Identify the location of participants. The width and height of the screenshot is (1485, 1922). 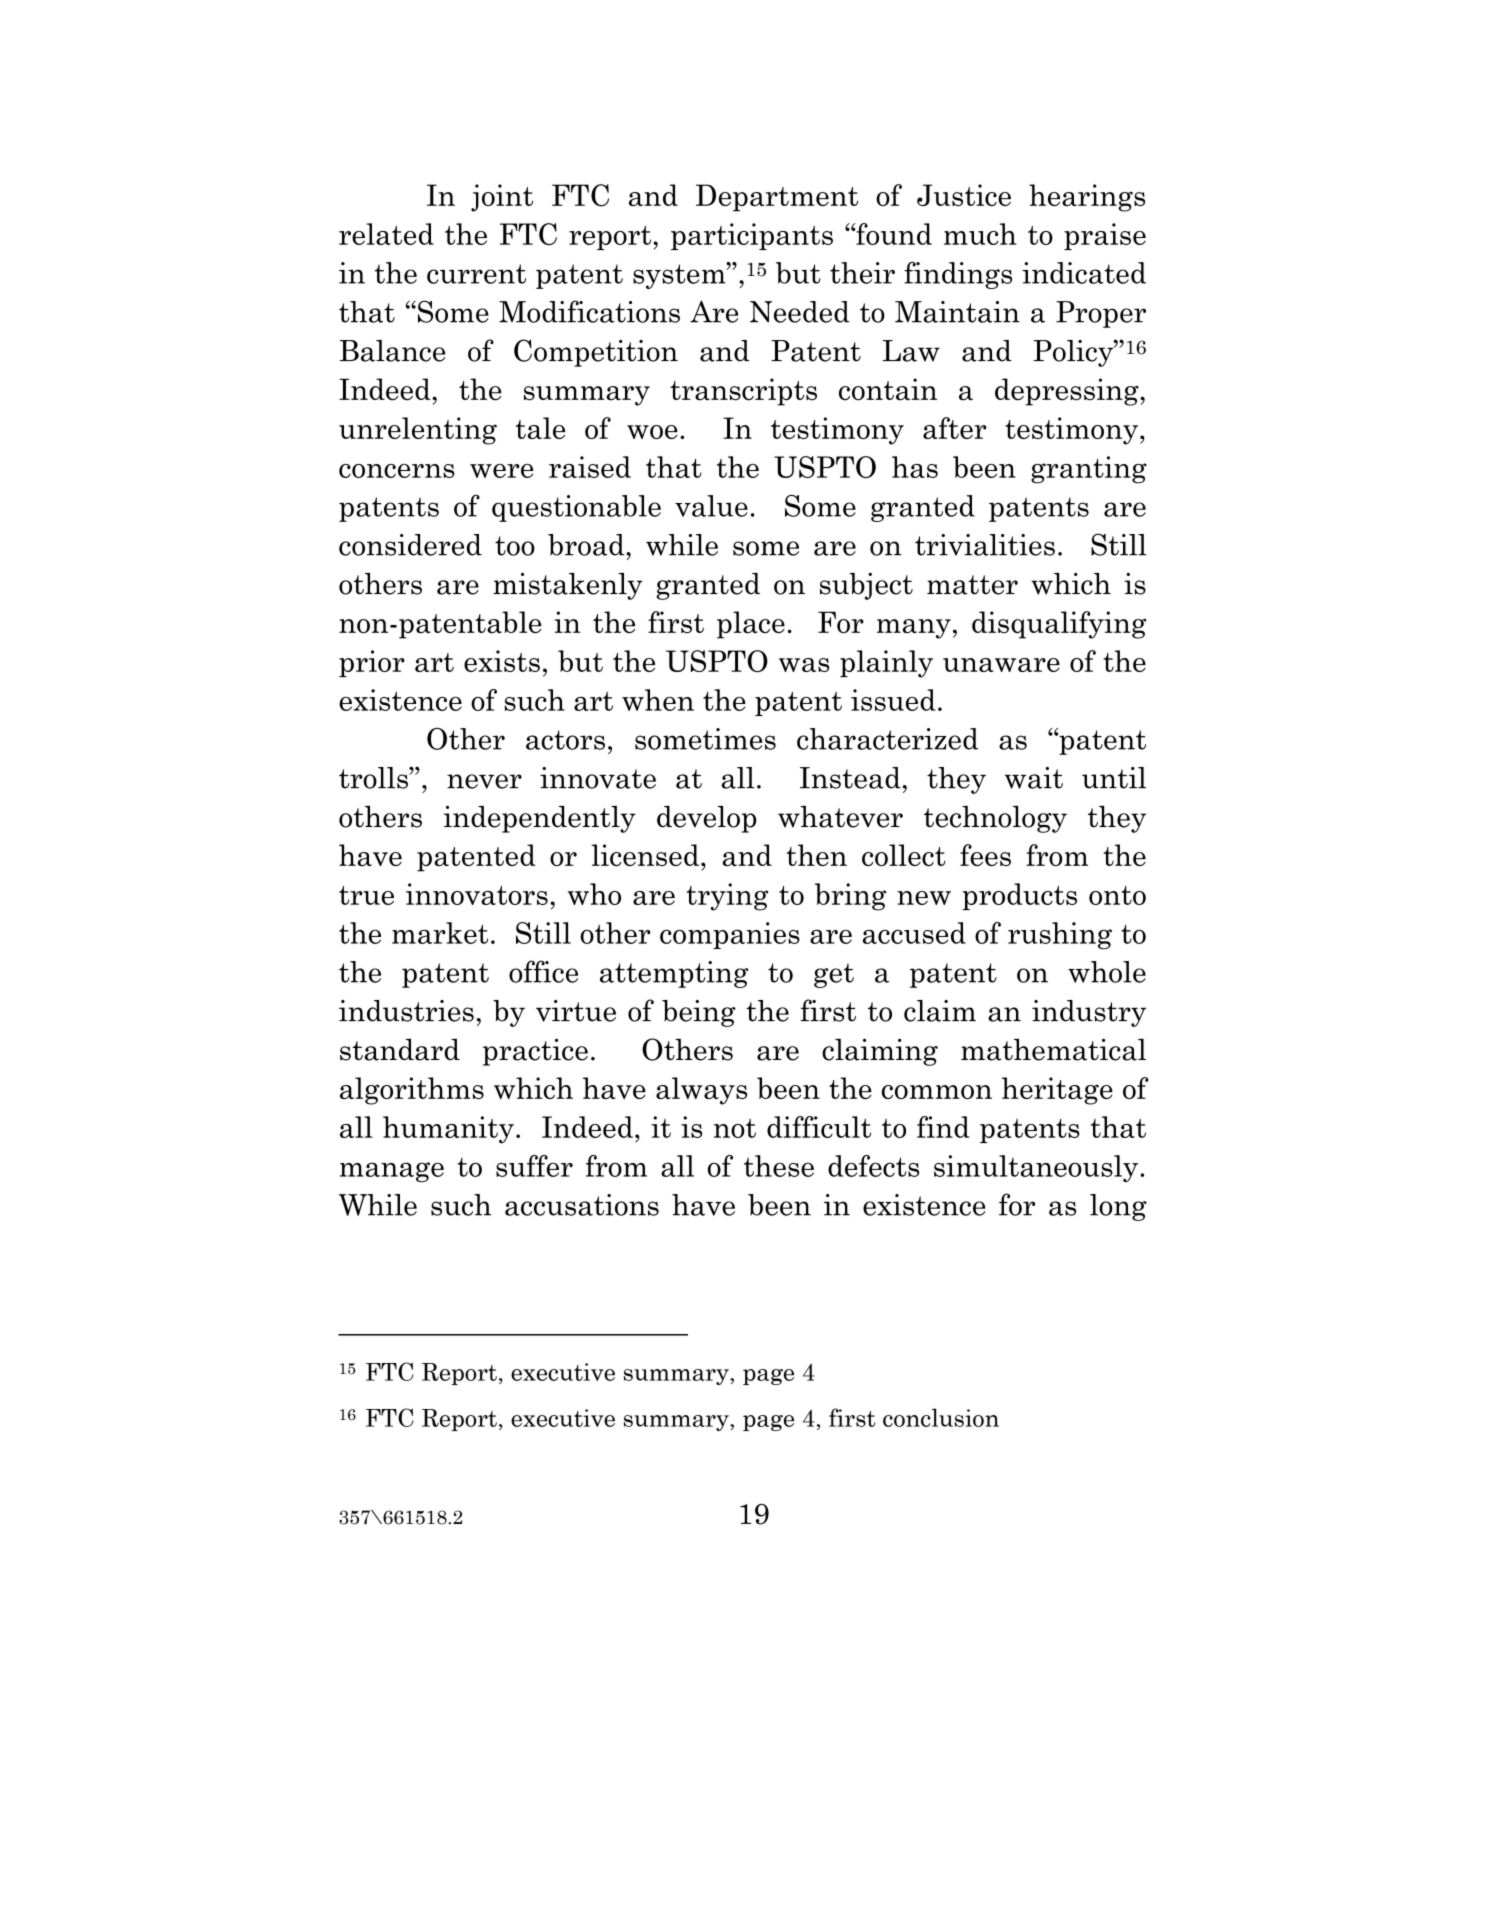
(752, 236).
